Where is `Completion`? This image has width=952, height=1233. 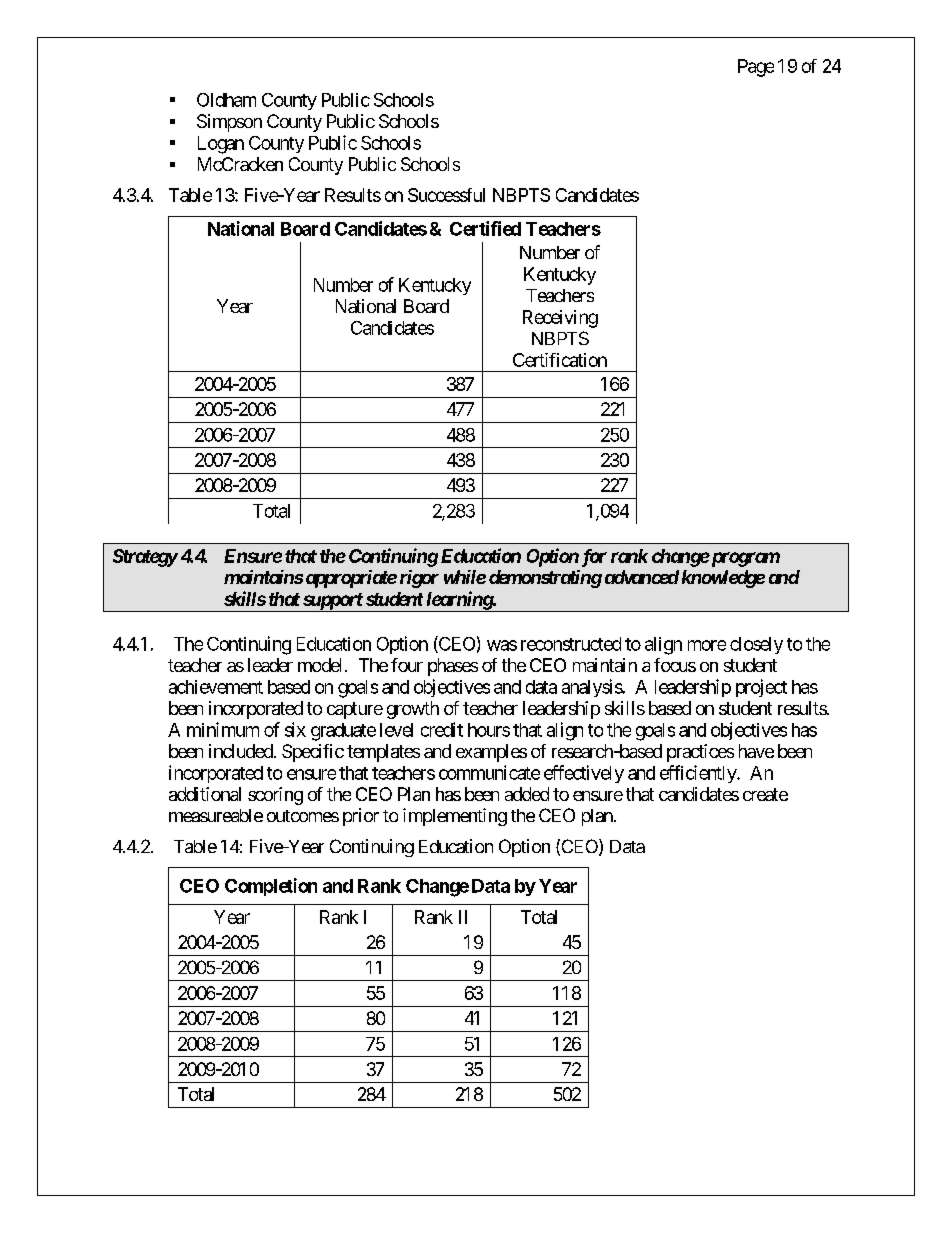
Completion is located at coordinates (271, 887).
